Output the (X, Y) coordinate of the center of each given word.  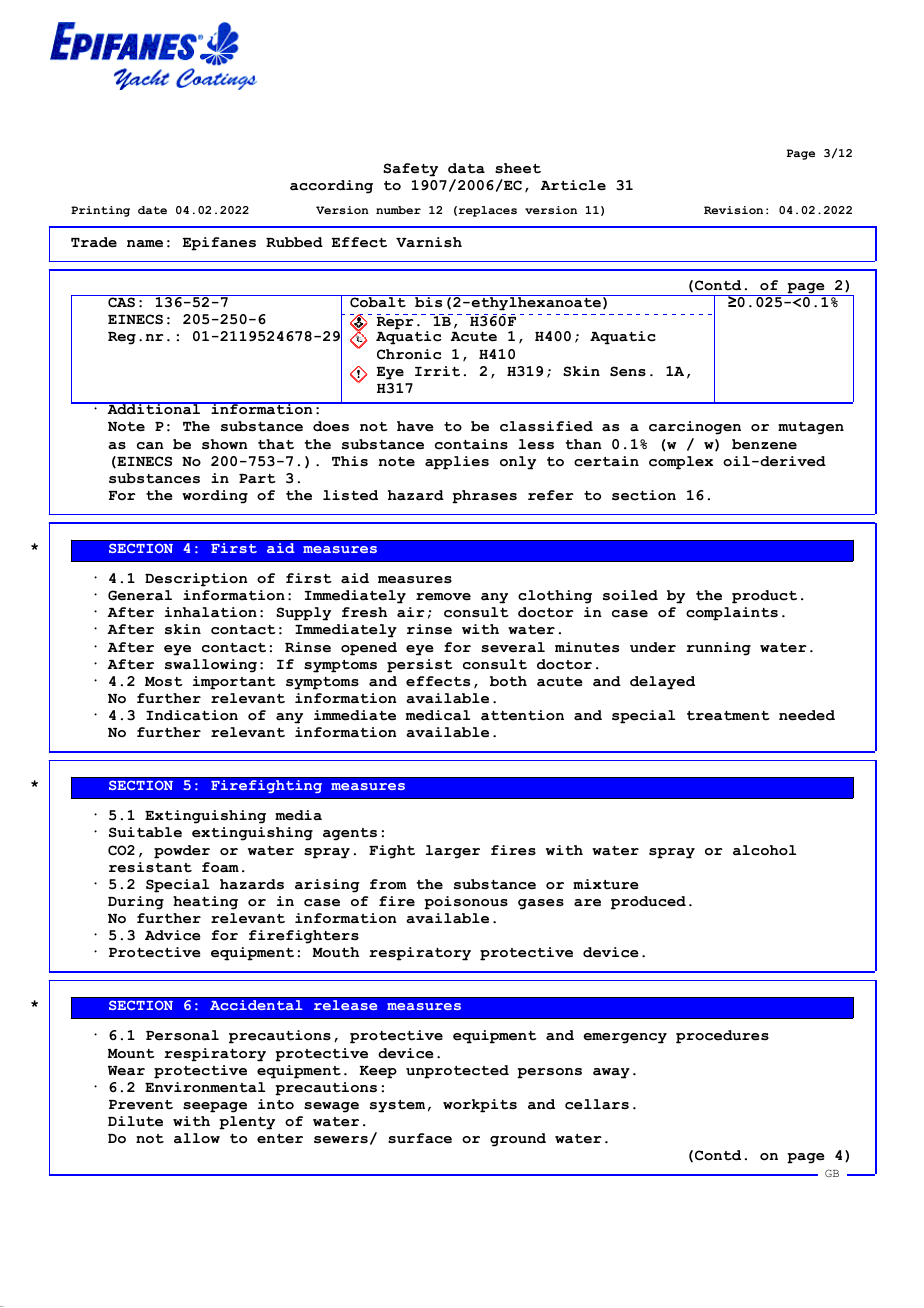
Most (164, 682)
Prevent (141, 1105)
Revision (733, 210)
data (466, 168)
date (152, 210)
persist (420, 666)
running (718, 649)
